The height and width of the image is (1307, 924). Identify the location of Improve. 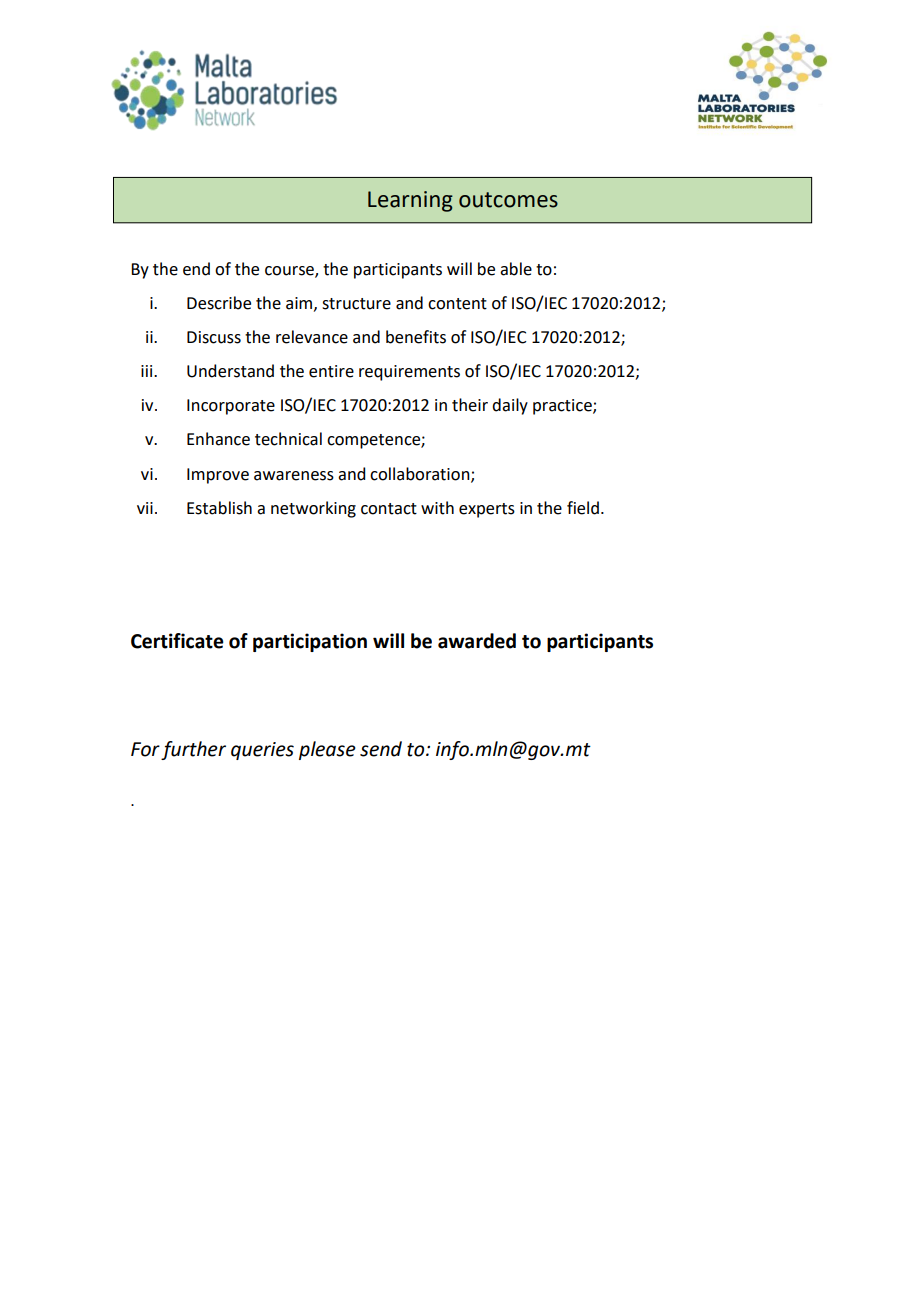
(218, 476).
